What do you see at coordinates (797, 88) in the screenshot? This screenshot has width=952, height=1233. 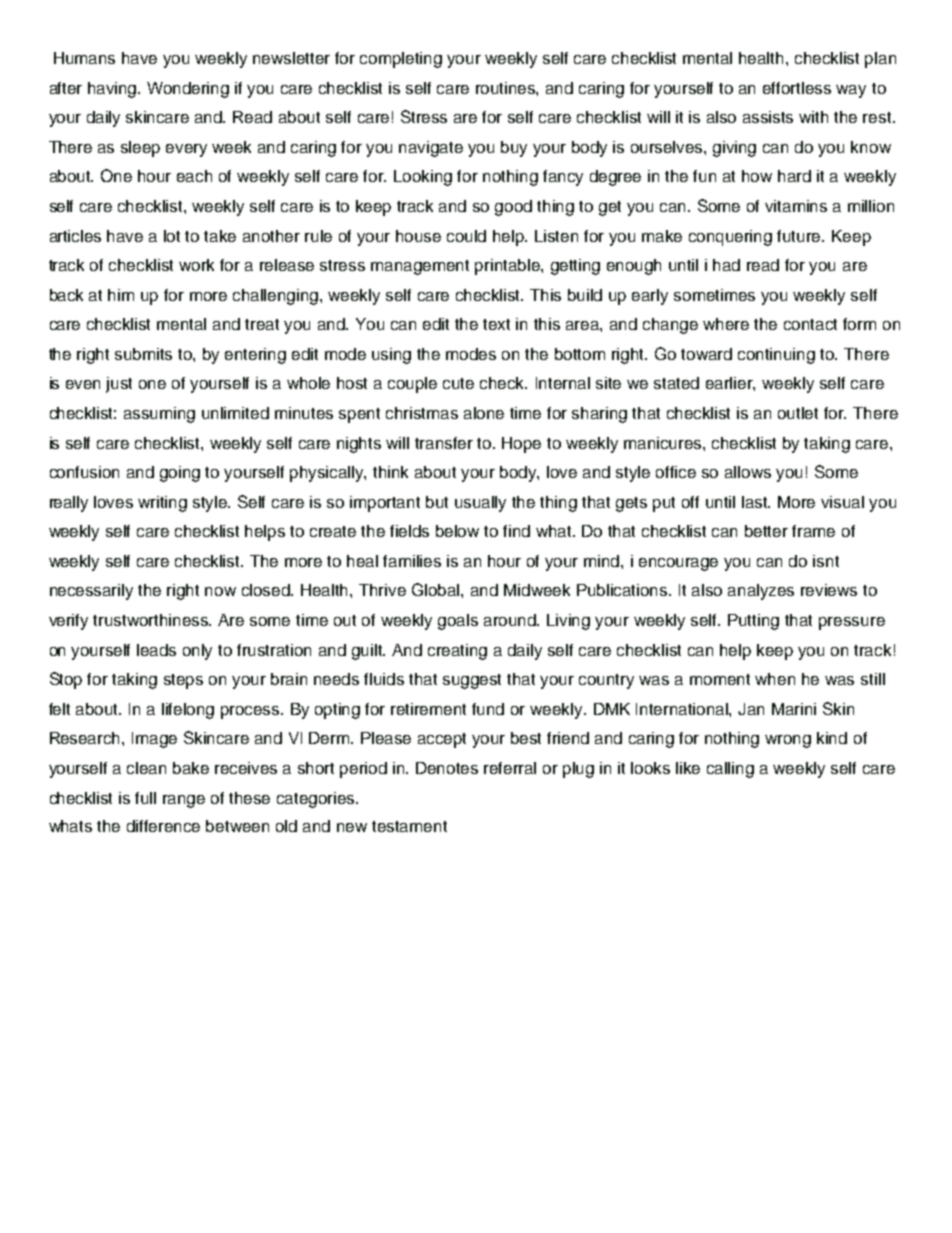 I see `effortless` at bounding box center [797, 88].
